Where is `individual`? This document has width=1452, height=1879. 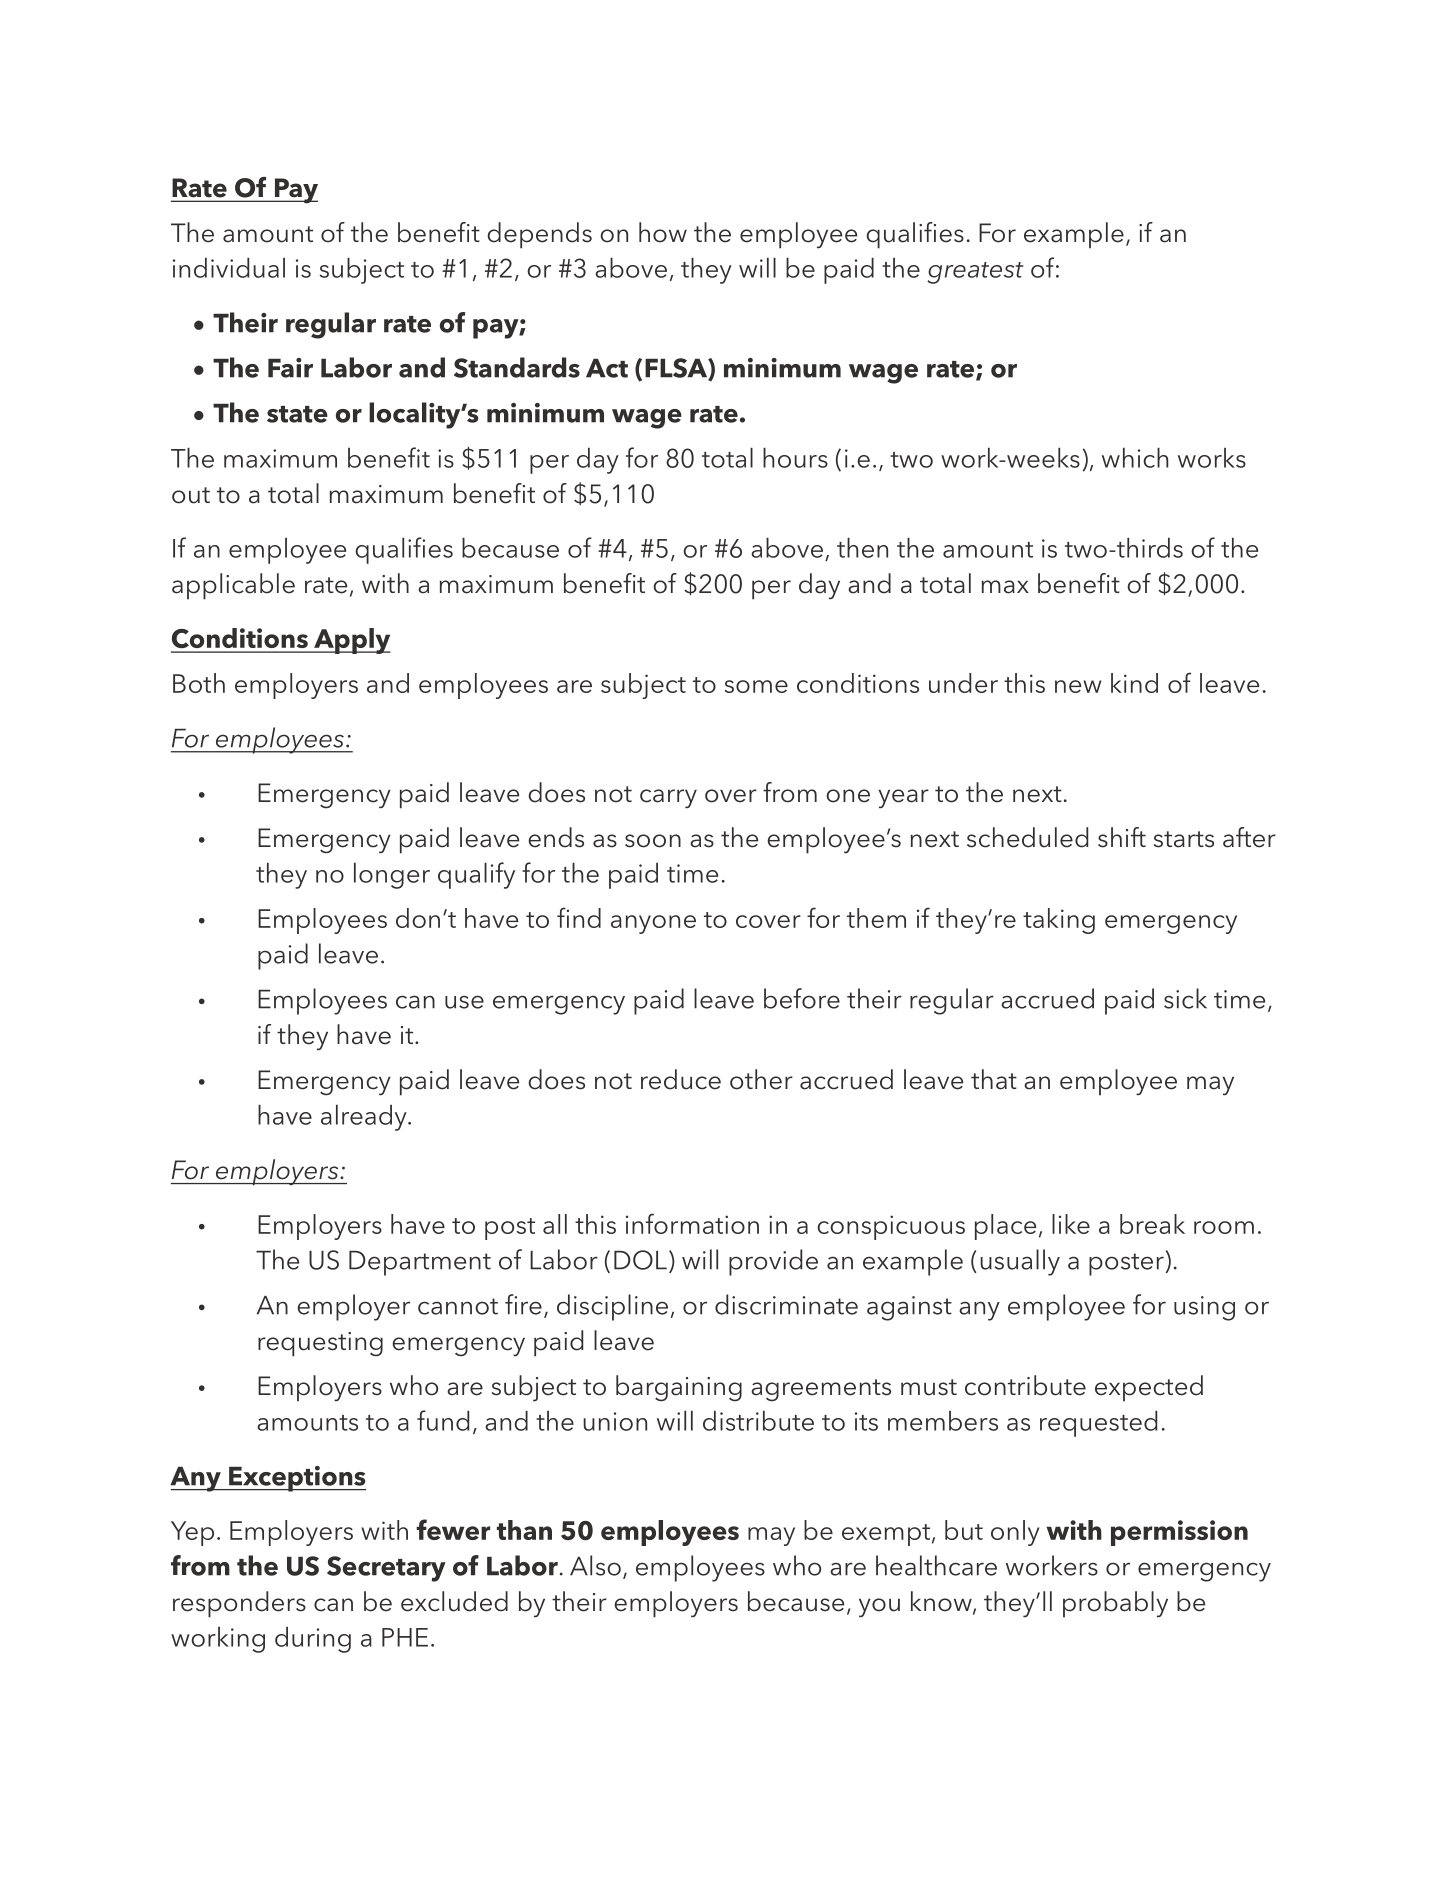
individual is located at coordinates (229, 267).
